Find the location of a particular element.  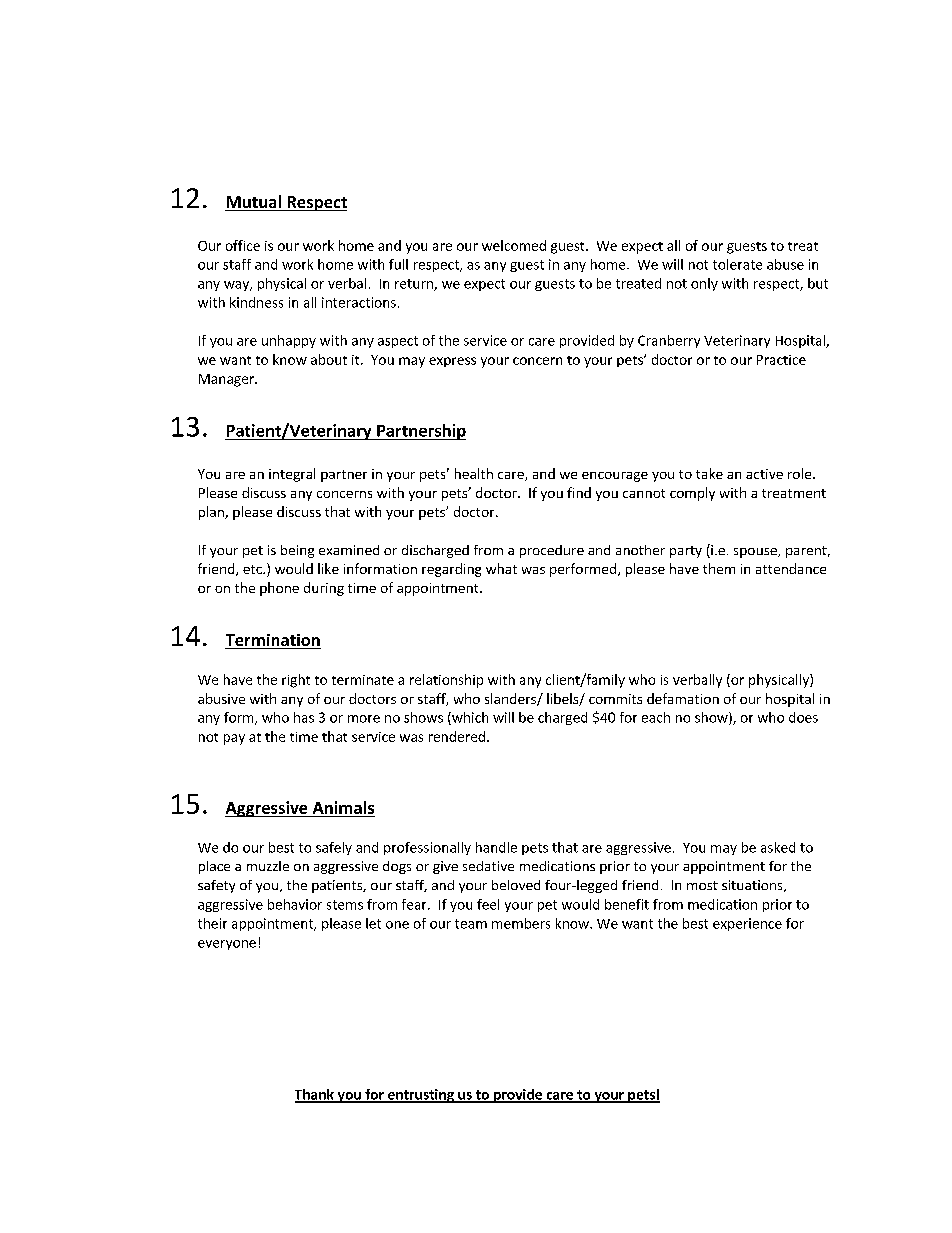

Thank is located at coordinates (315, 1095).
